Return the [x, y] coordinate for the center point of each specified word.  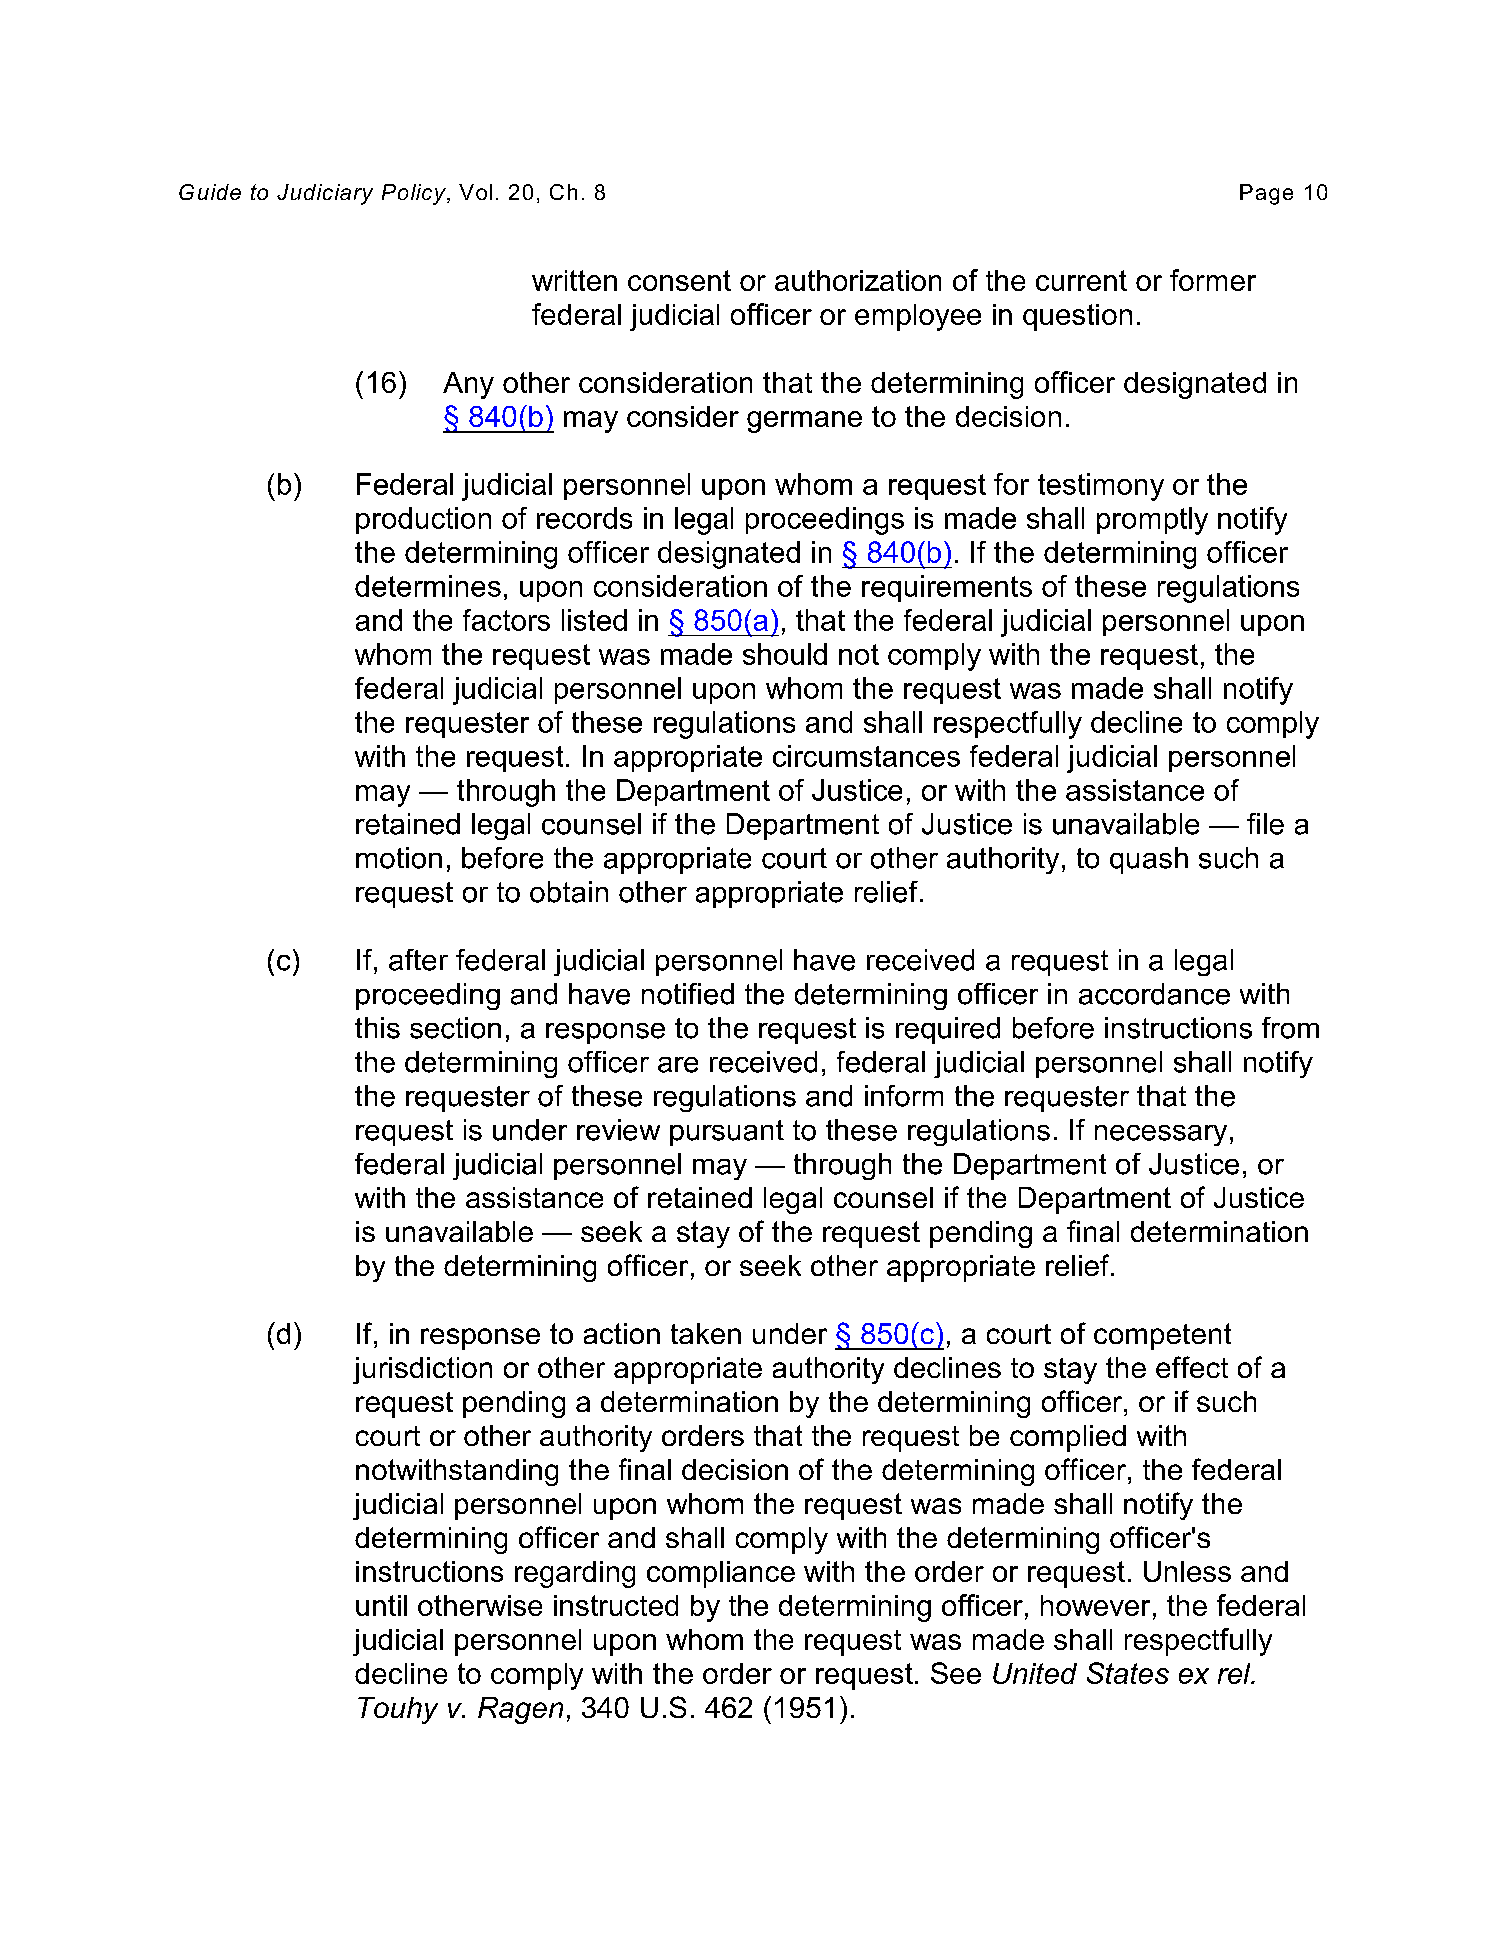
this [377, 1028]
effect [1192, 1367]
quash [1149, 860]
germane [804, 422]
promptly [1152, 521]
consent [679, 280]
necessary [1161, 1135]
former [1213, 280]
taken [706, 1333]
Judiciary [325, 194]
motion [399, 858]
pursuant [727, 1133]
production [423, 520]
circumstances [866, 756]
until [381, 1605]
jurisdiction [422, 1370]
